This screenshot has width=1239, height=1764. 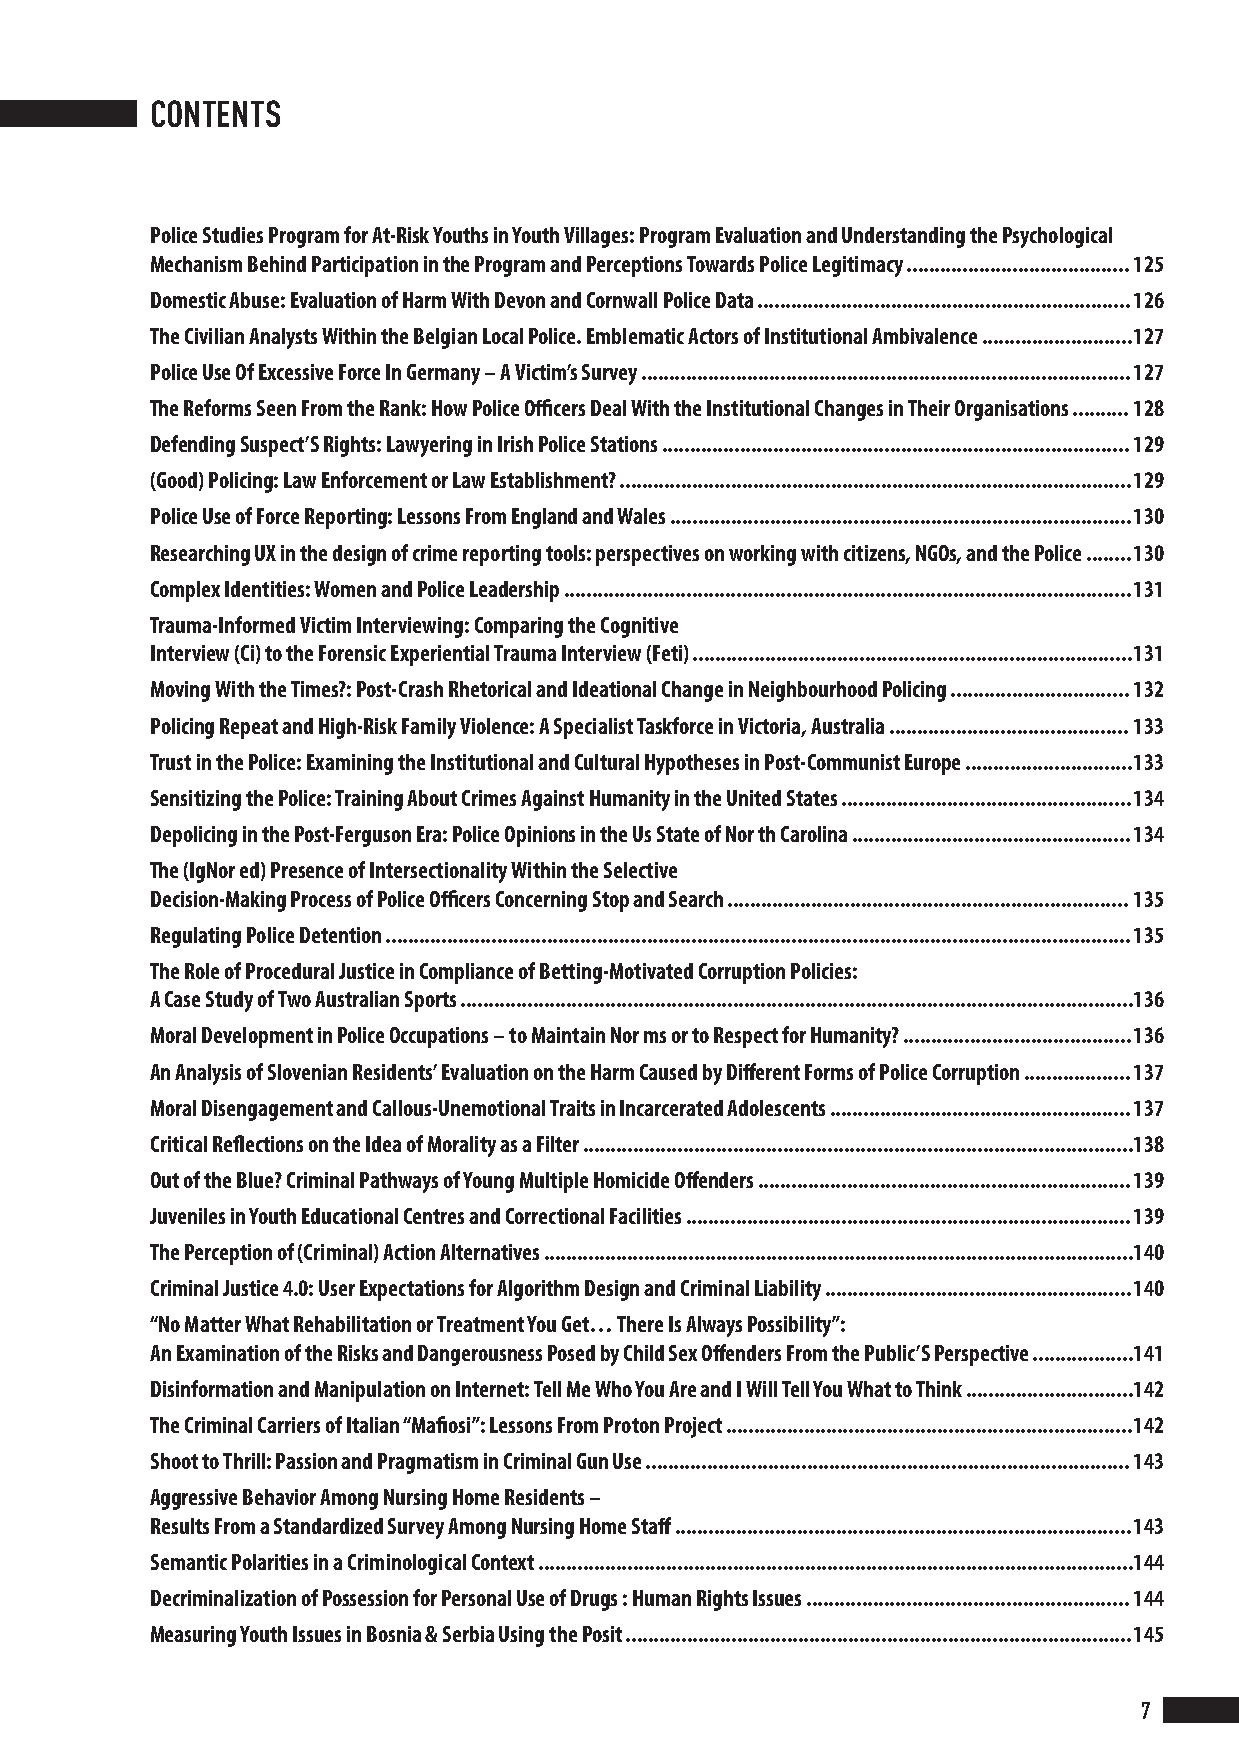 What do you see at coordinates (594, 1600) in the screenshot?
I see `Drugs` at bounding box center [594, 1600].
